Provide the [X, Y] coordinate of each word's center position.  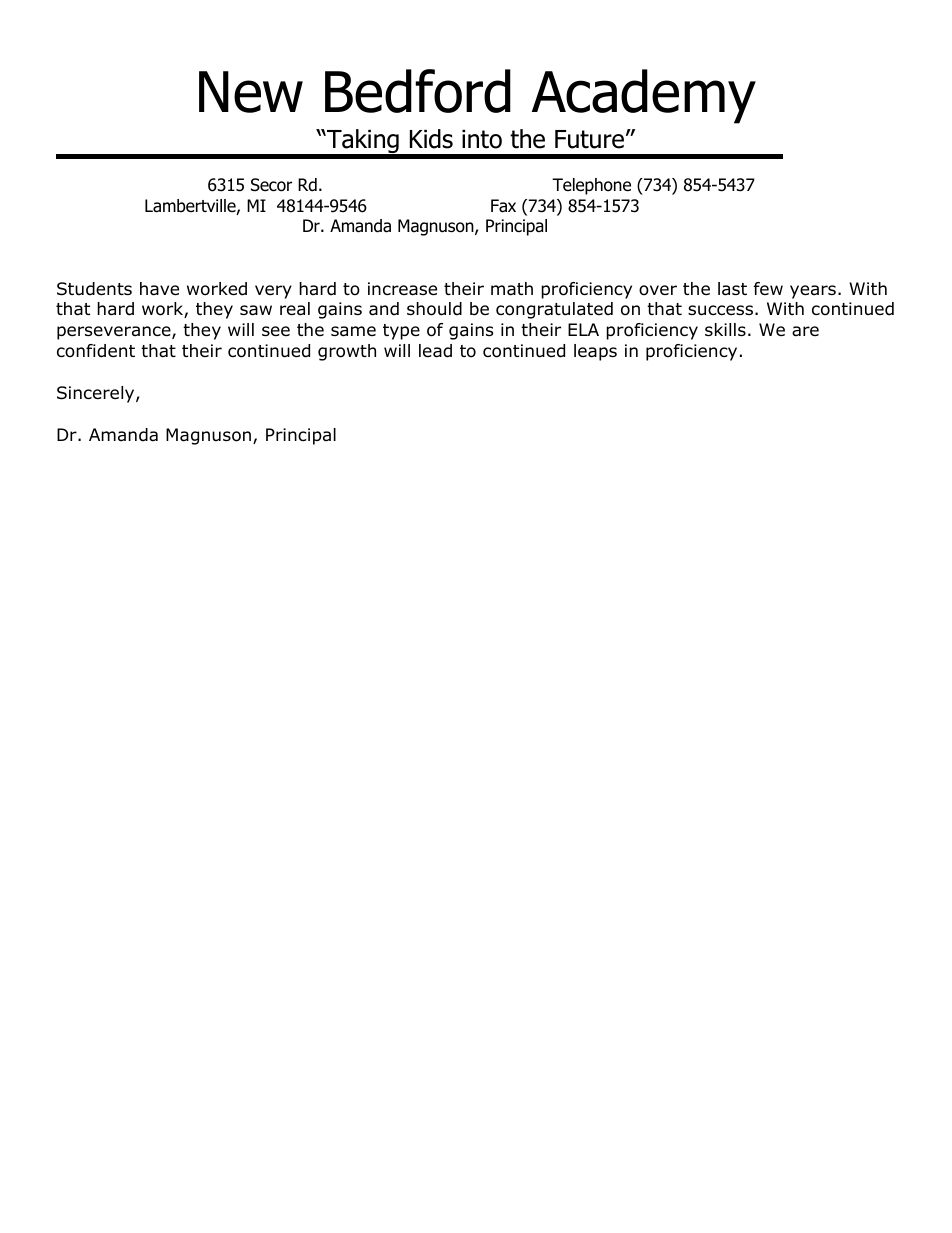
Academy [644, 96]
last [732, 289]
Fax [503, 206]
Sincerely [97, 394]
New [251, 92]
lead [435, 351]
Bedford [418, 91]
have [159, 289]
